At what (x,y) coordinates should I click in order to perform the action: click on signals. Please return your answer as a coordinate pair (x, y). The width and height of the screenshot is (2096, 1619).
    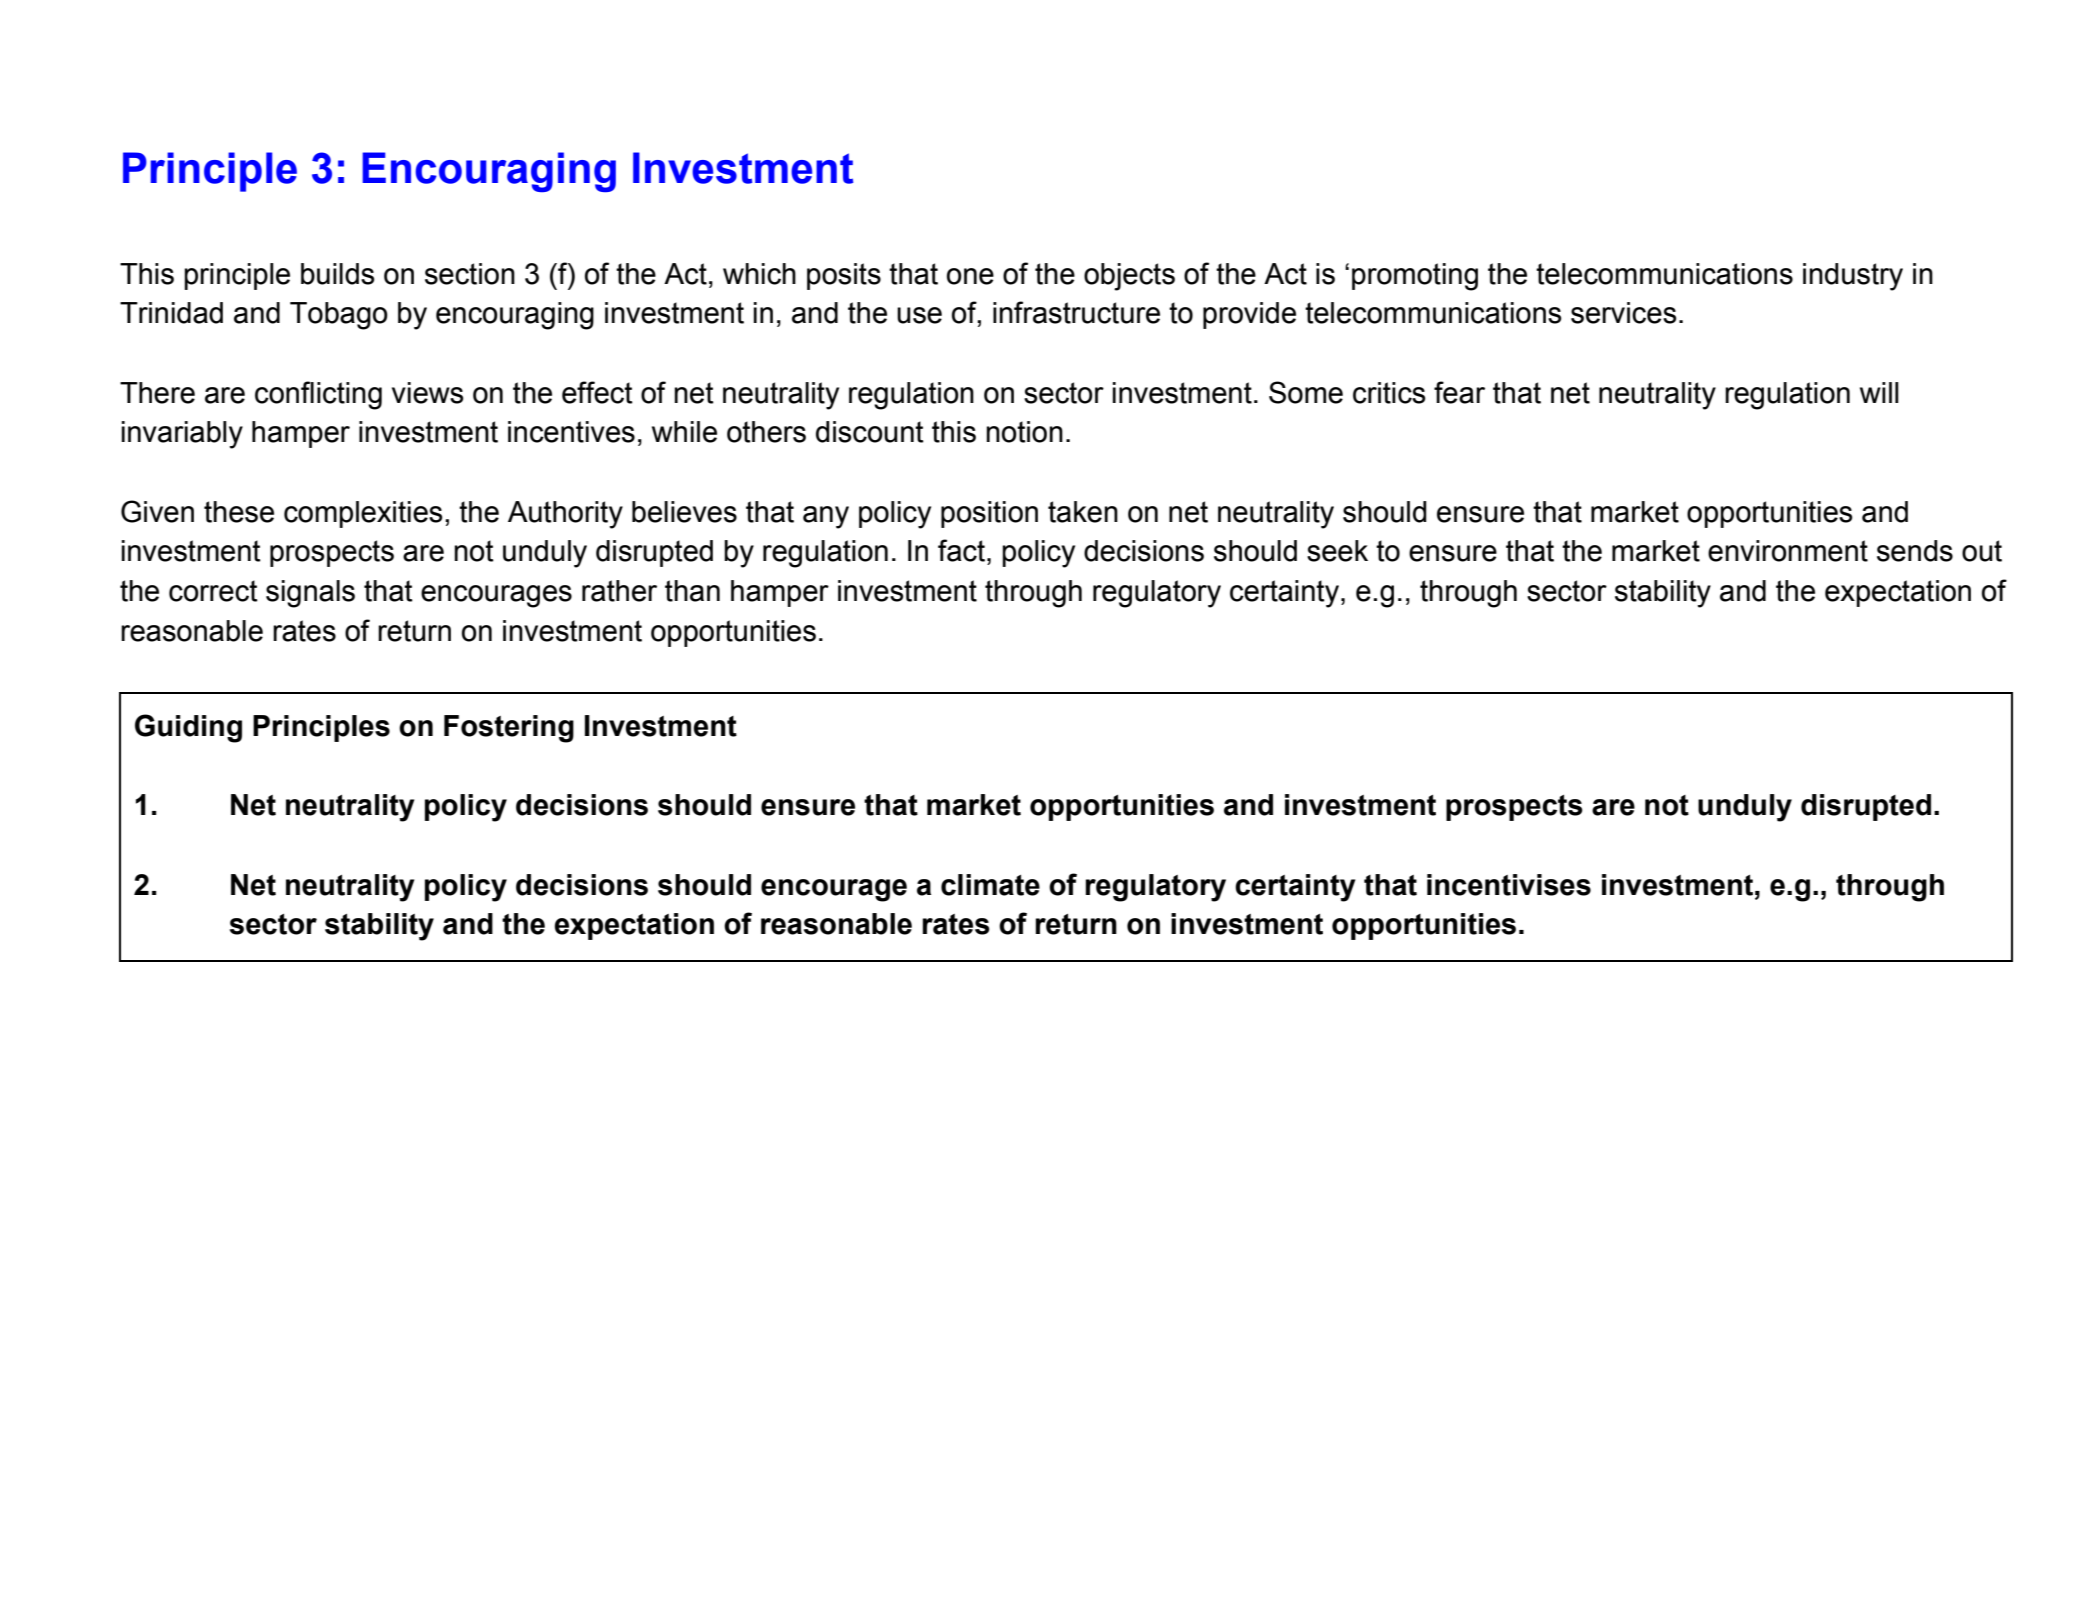
    Looking at the image, I should click on (310, 594).
